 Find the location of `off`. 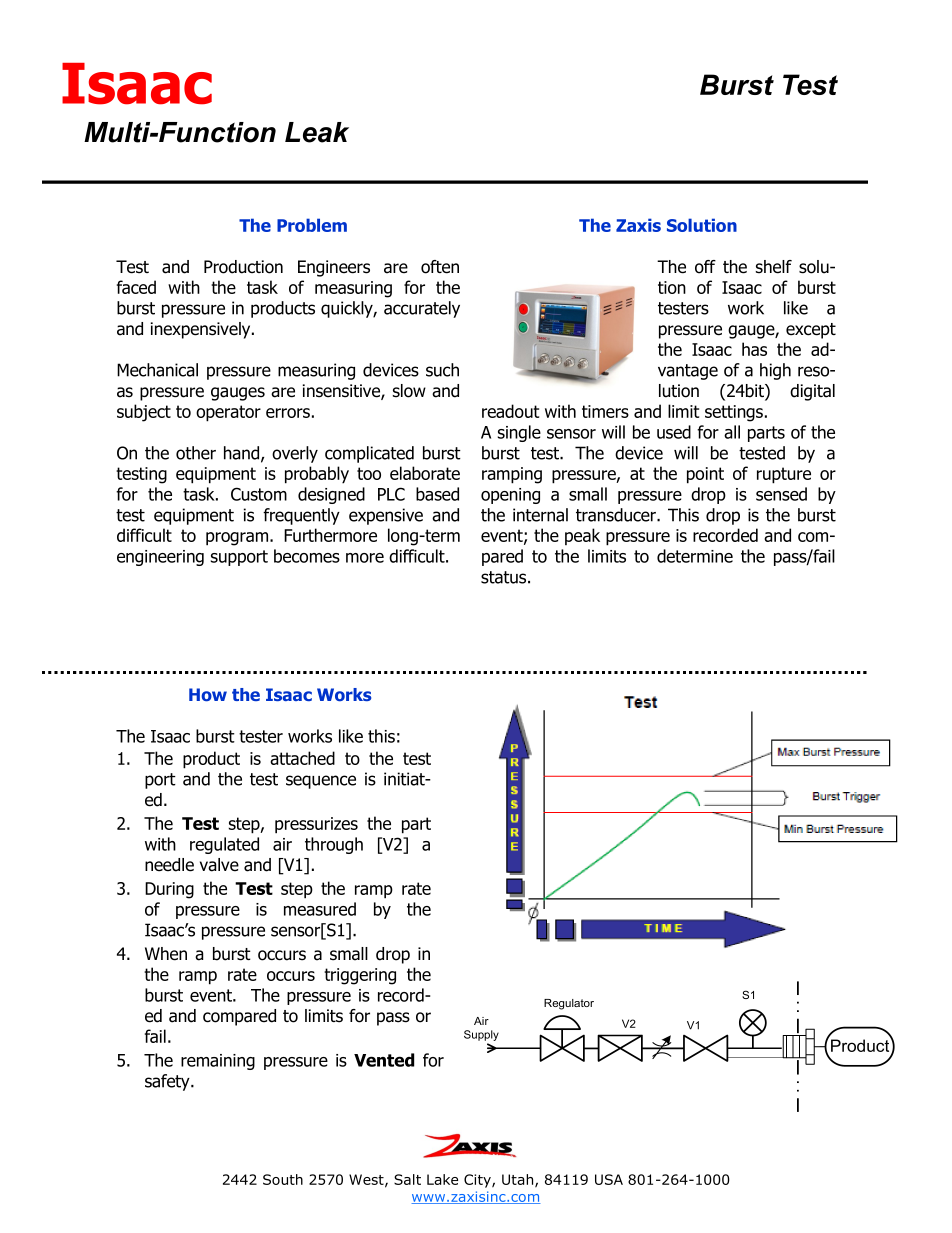

off is located at coordinates (705, 267).
